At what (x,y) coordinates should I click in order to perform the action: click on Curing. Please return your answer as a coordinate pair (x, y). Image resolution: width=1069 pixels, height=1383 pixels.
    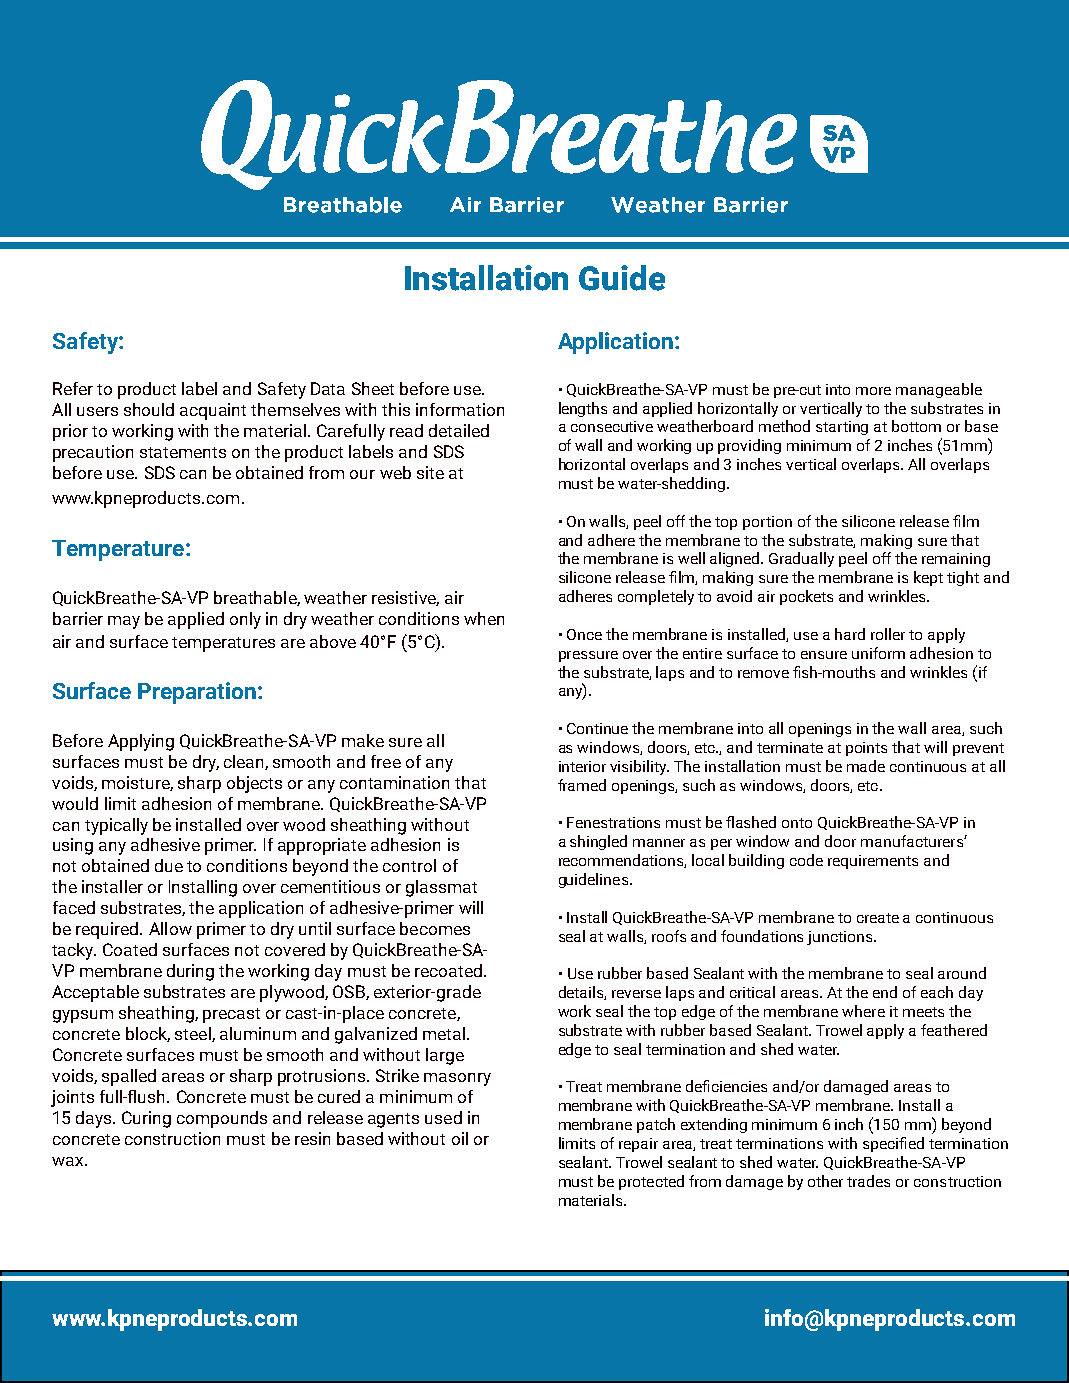
    Looking at the image, I should click on (146, 1119).
